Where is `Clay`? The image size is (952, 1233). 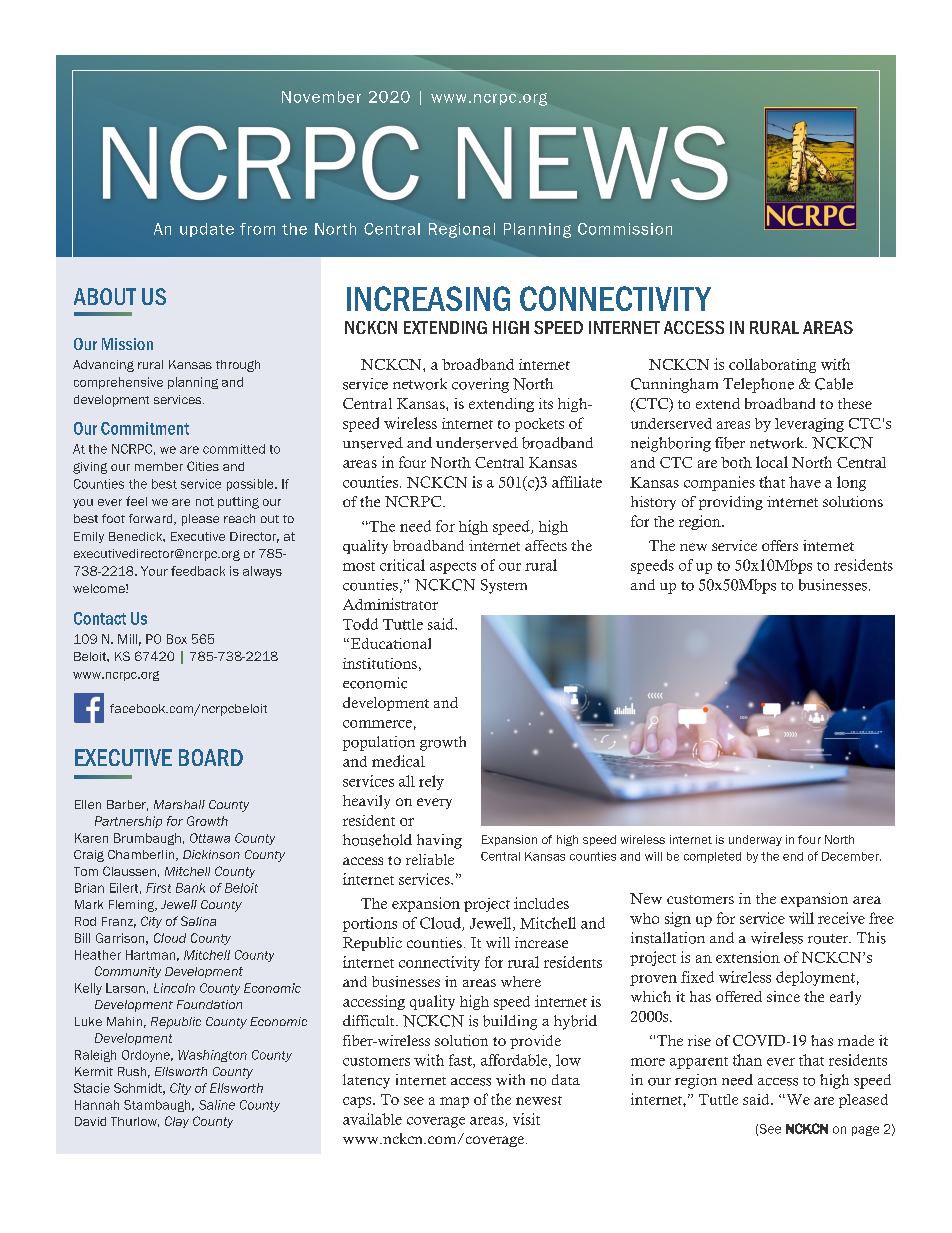 Clay is located at coordinates (177, 1122).
